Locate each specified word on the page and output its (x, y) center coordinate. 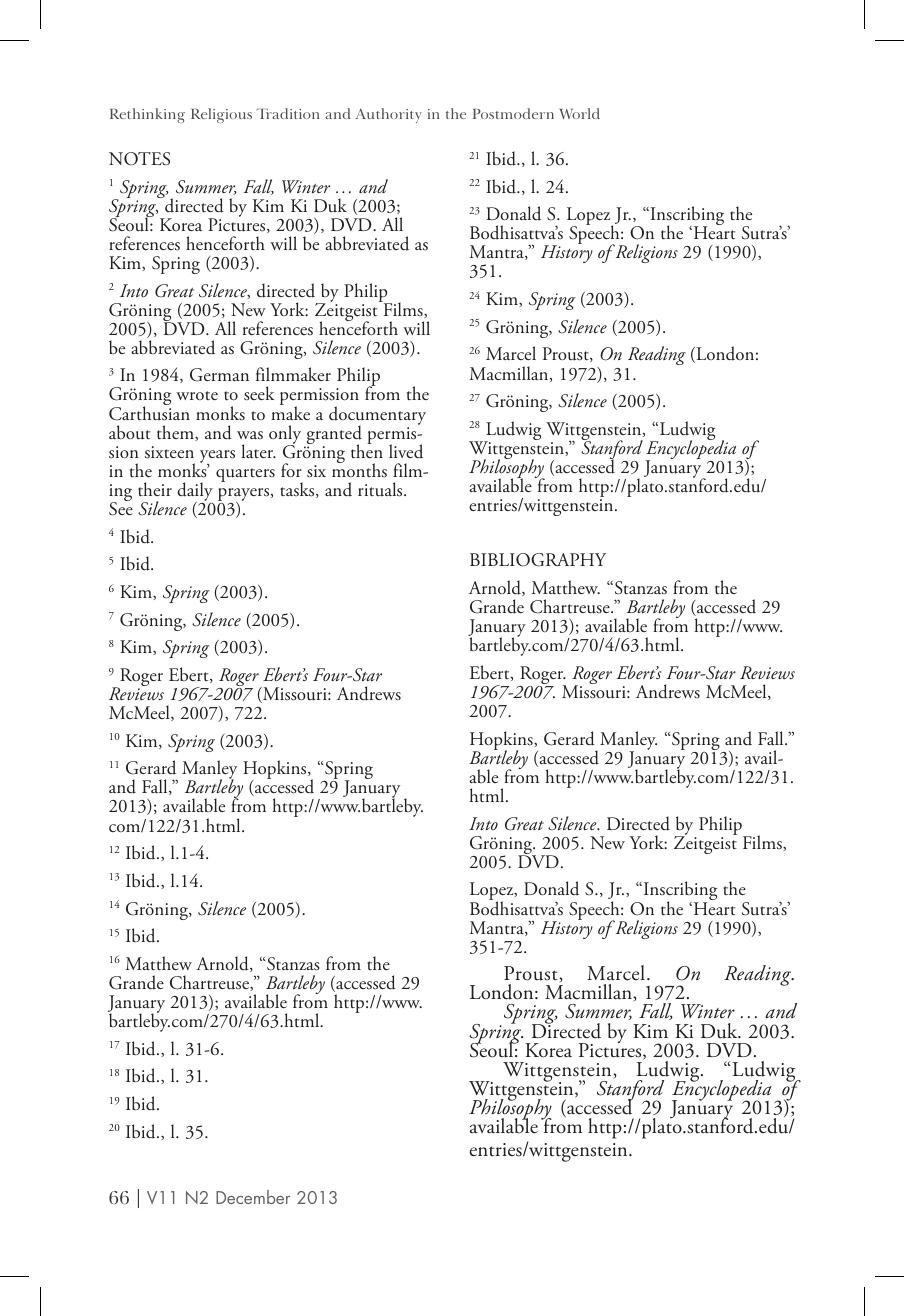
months (359, 469)
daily (195, 493)
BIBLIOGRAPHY (538, 560)
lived (406, 451)
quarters (245, 475)
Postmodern (513, 113)
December (253, 1197)
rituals (381, 489)
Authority (388, 115)
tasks (298, 490)
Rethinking (147, 115)
